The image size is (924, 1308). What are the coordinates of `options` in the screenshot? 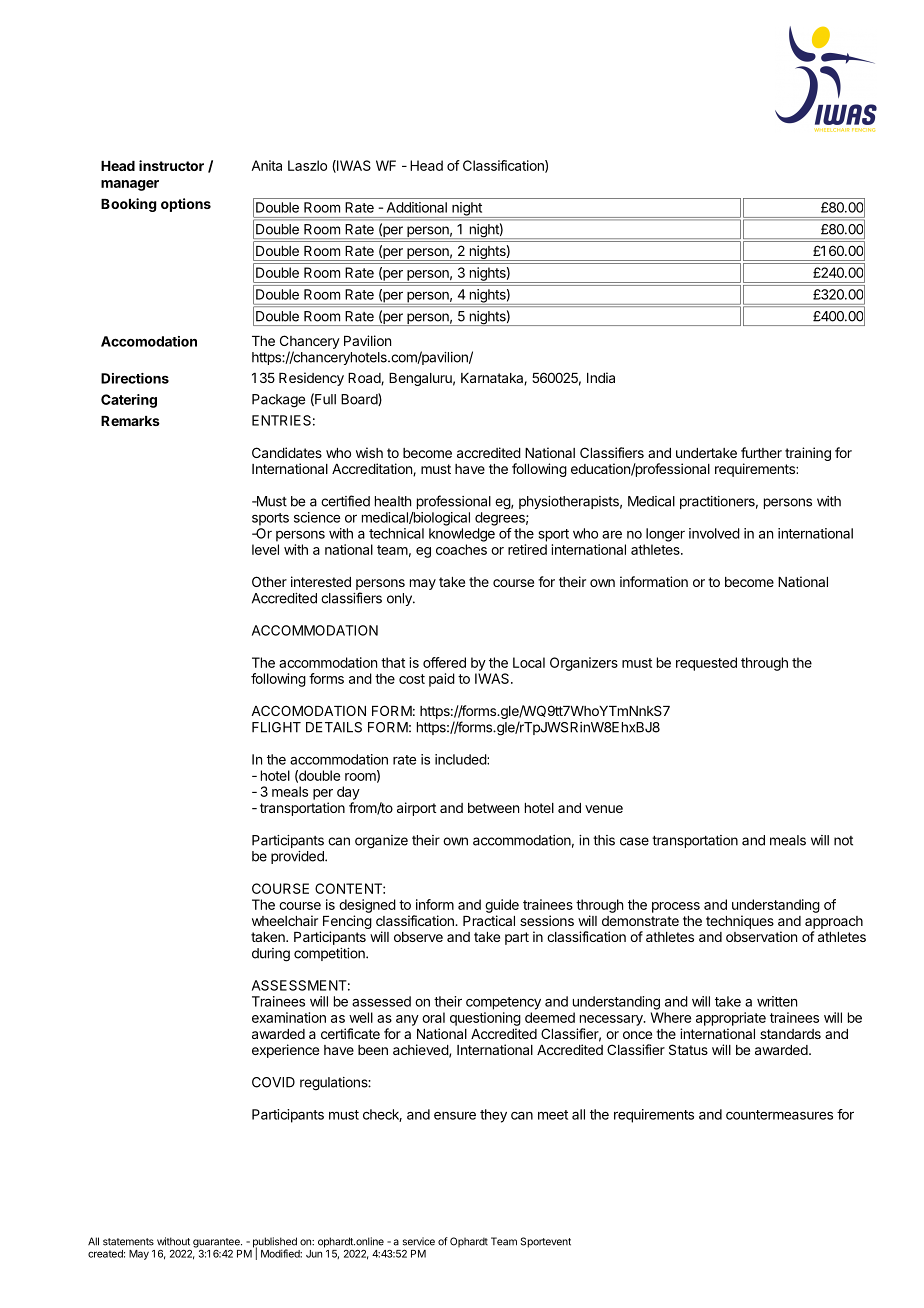 It's located at (186, 205).
